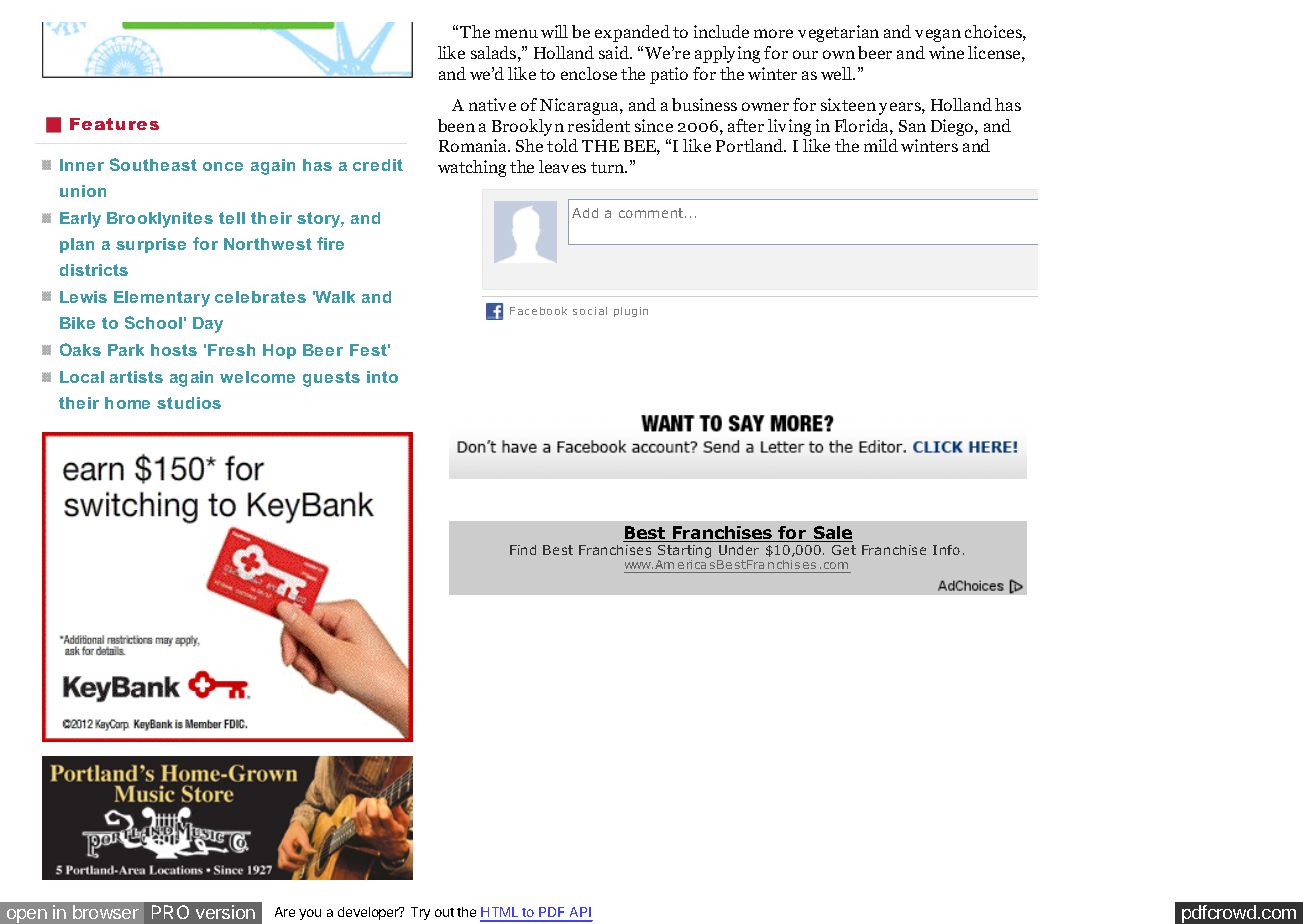  Describe the element at coordinates (106, 912) in the image. I see `browser` at that location.
